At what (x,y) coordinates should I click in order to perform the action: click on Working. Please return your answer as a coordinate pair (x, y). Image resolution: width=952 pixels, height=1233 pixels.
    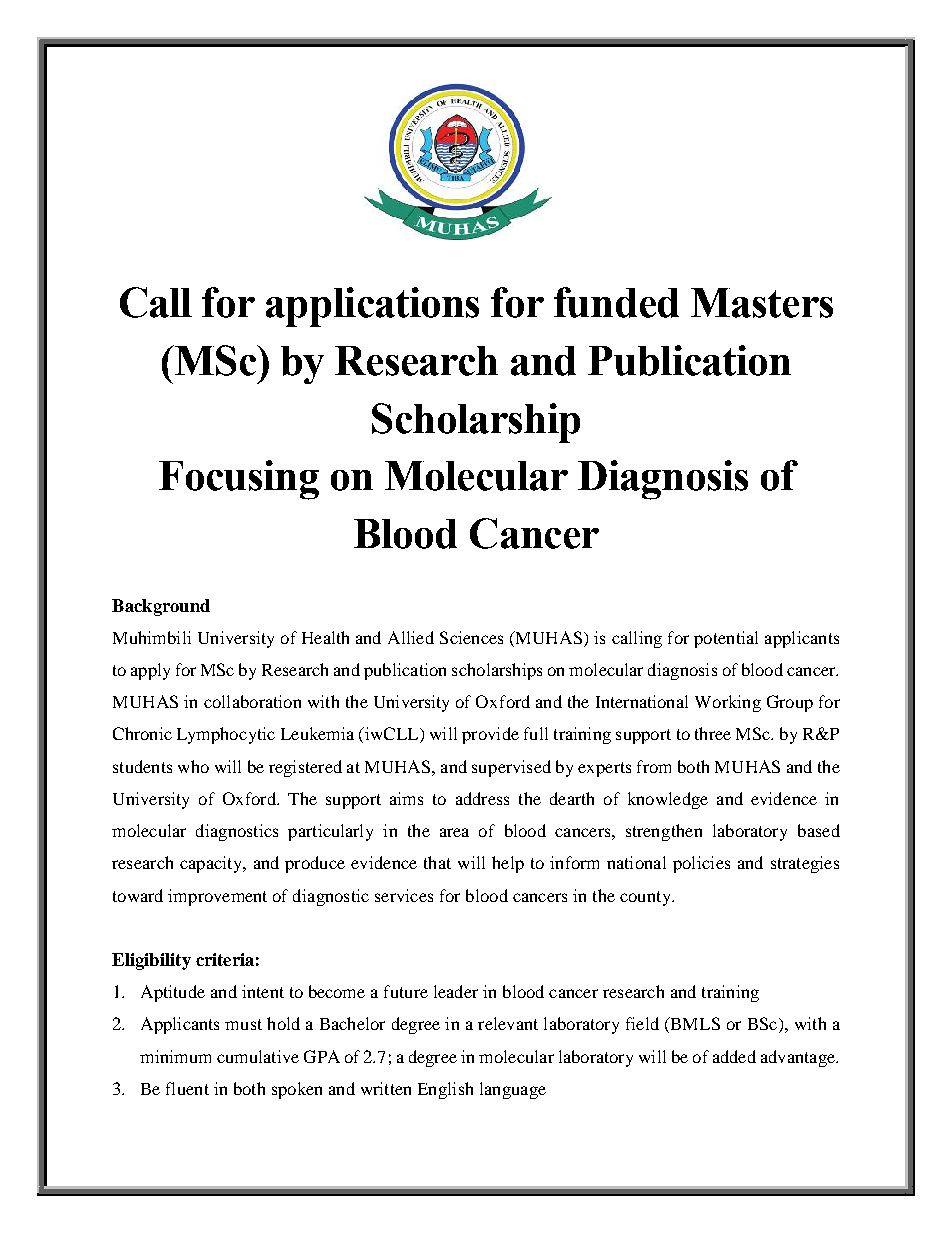
    Looking at the image, I should click on (728, 703).
